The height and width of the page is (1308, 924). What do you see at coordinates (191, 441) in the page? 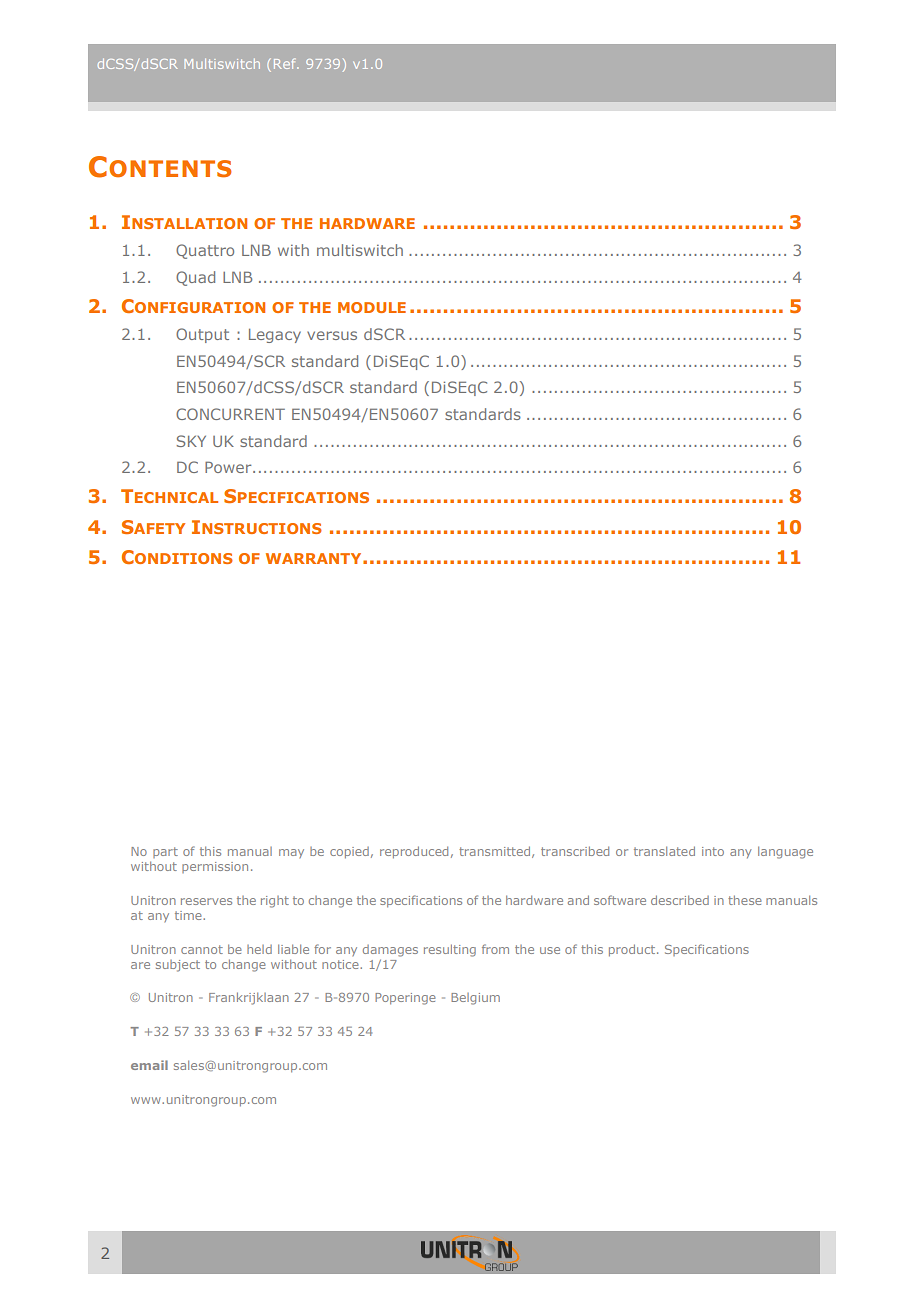
I see `SKY` at bounding box center [191, 441].
